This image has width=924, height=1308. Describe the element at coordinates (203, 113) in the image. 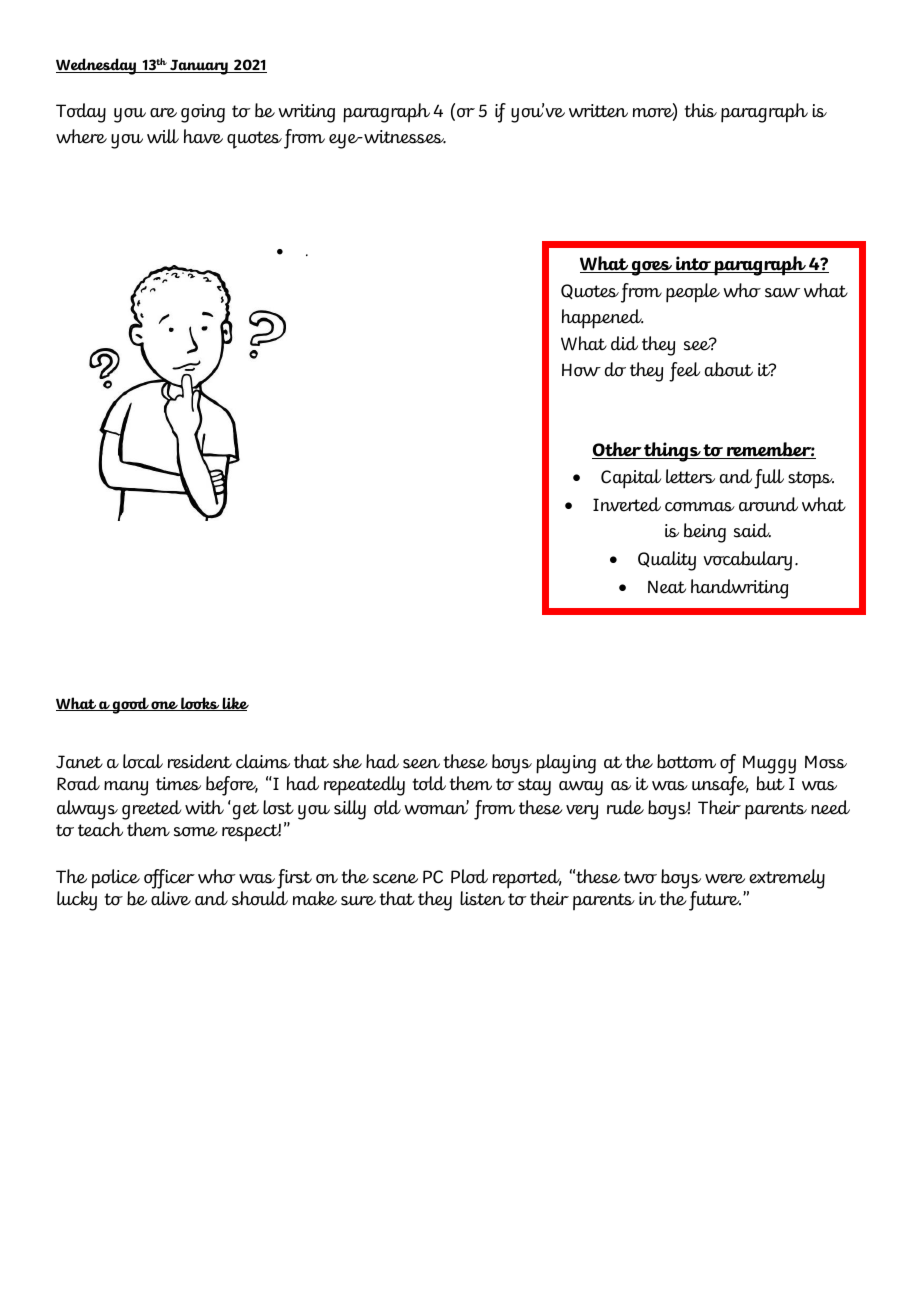

I see `going` at that location.
